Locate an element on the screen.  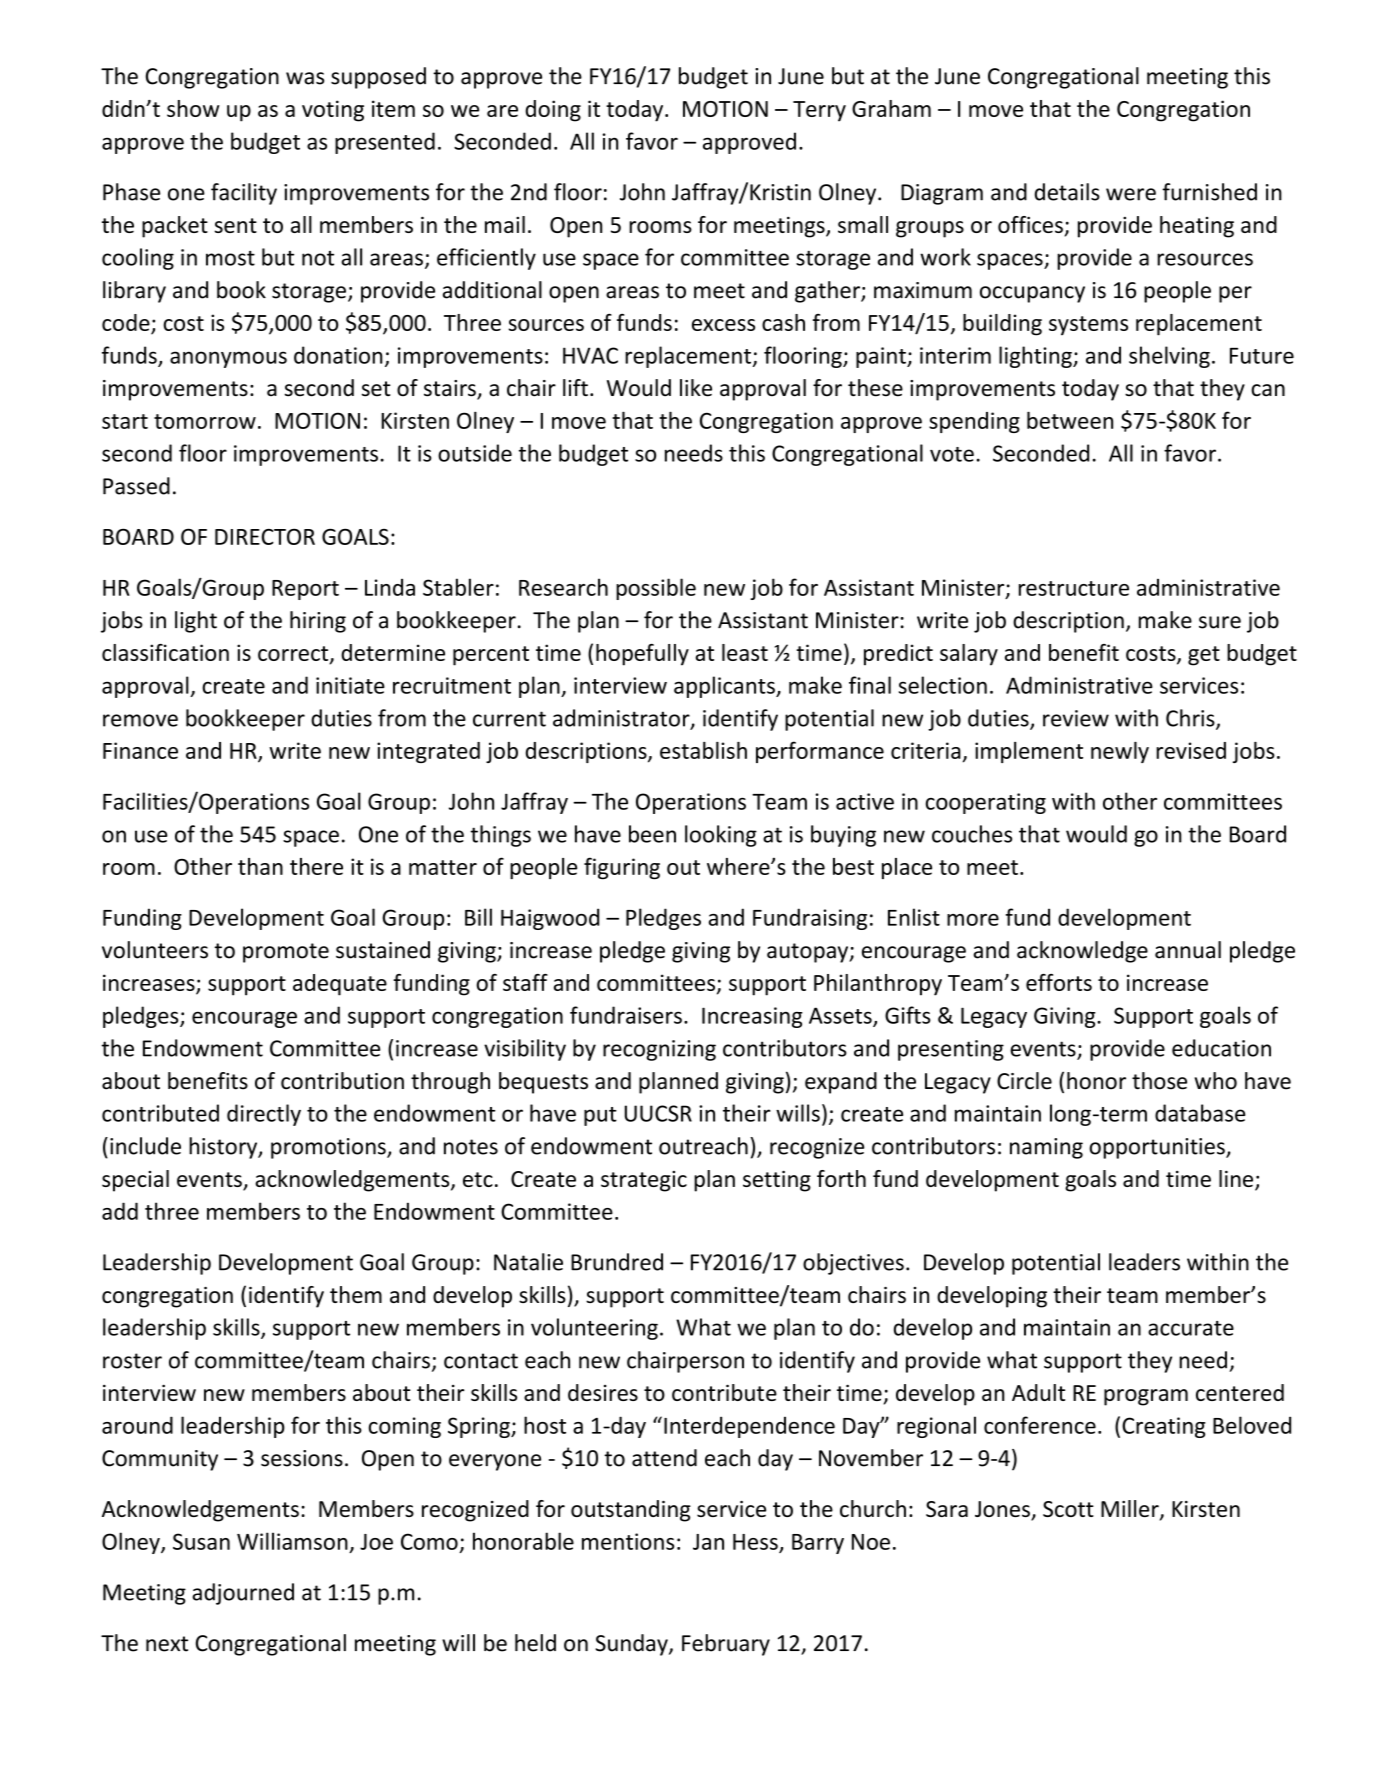
Increasing is located at coordinates (752, 1017).
